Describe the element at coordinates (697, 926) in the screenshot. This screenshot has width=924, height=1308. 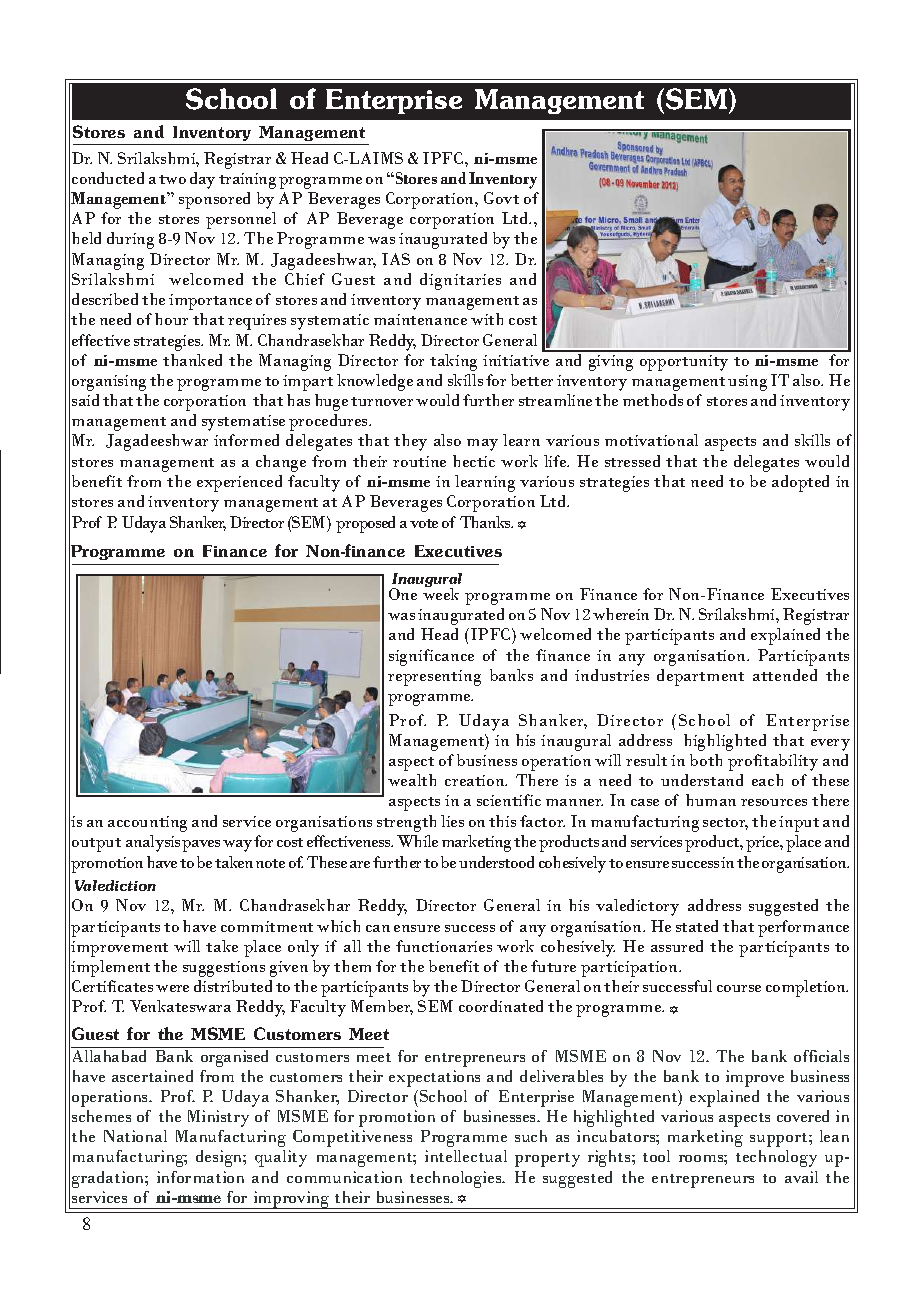
I see `stated` at that location.
